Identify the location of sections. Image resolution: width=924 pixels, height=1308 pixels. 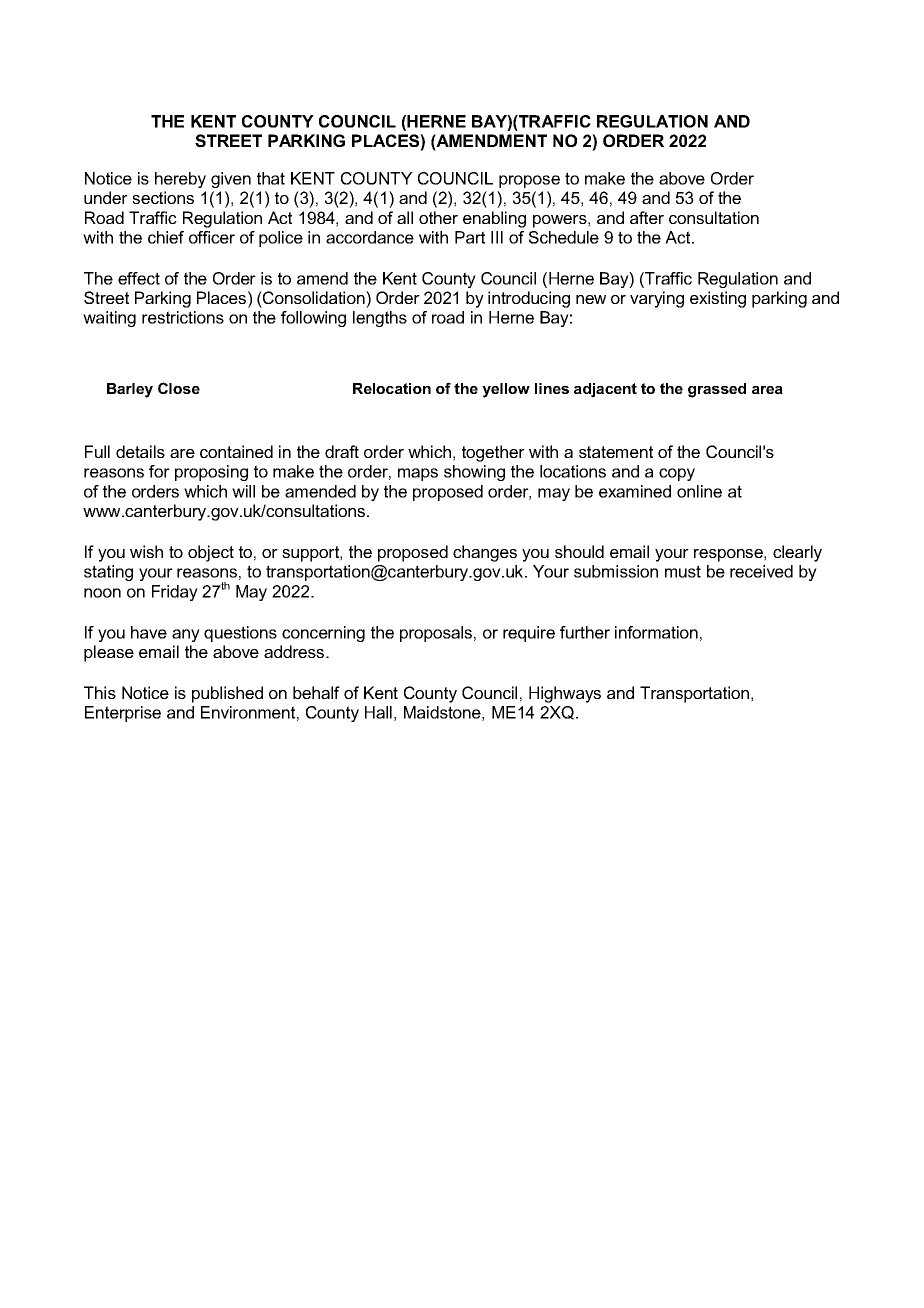
(163, 197).
